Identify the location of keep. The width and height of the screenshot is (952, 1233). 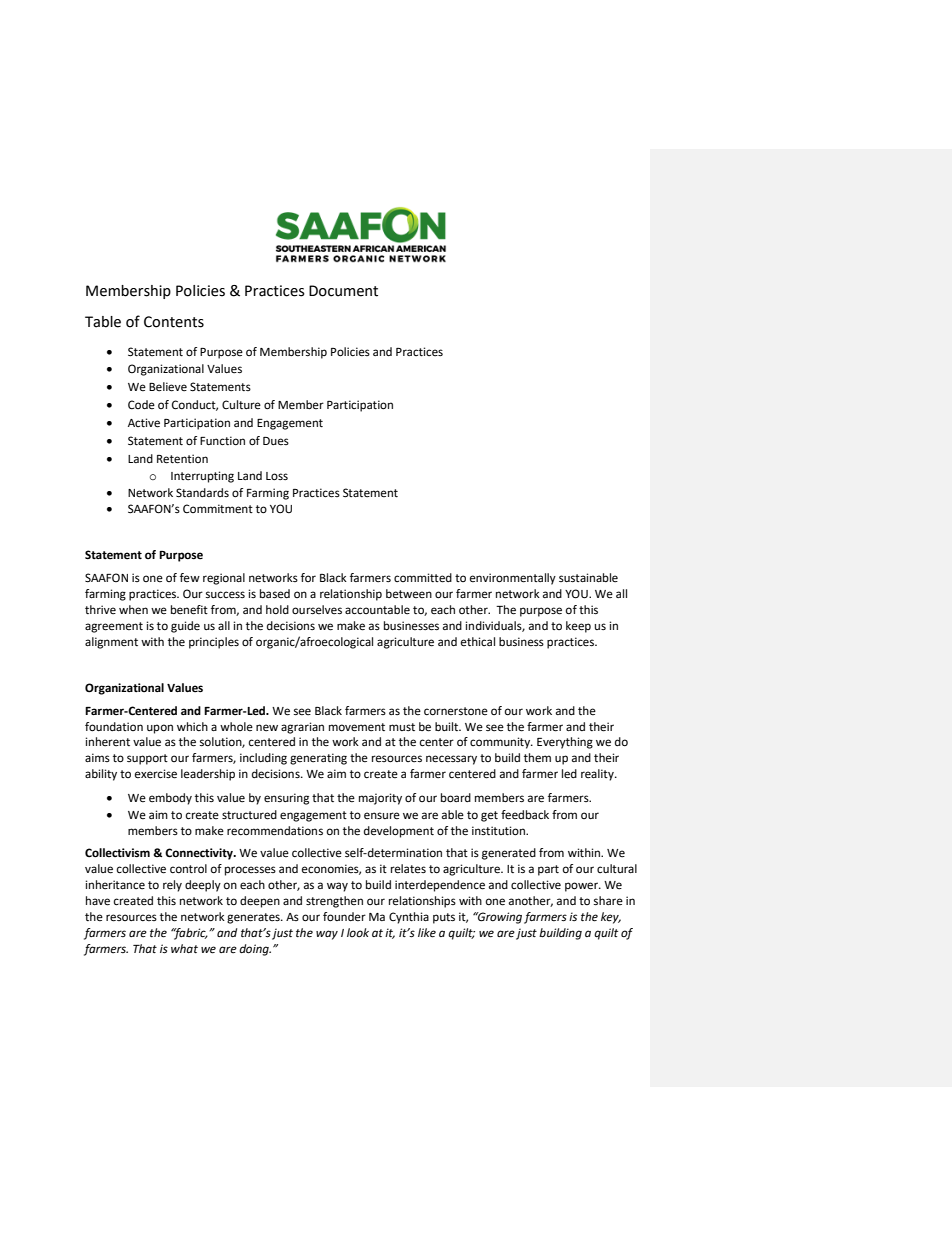
(578, 627).
